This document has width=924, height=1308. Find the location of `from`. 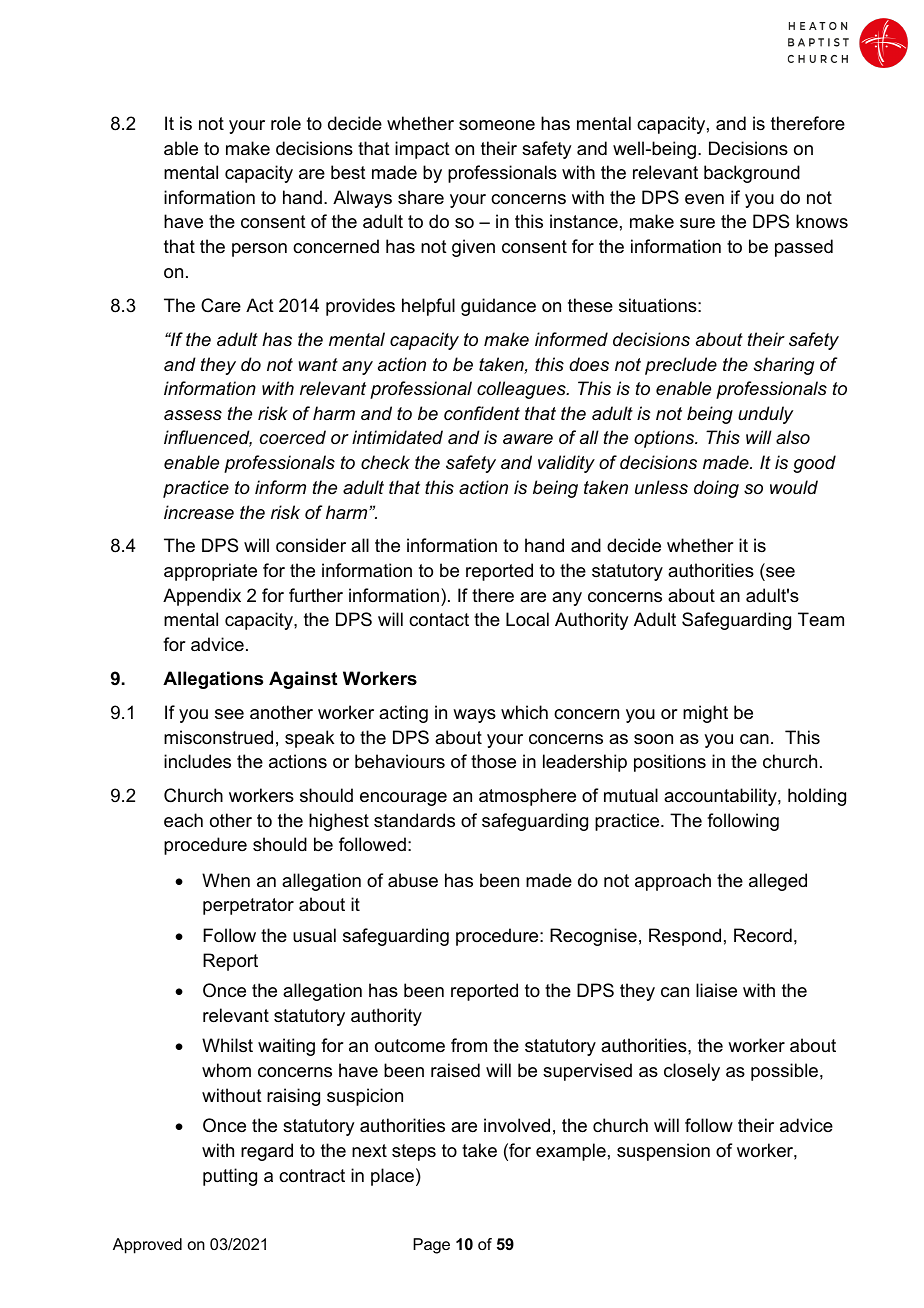

from is located at coordinates (469, 1045).
